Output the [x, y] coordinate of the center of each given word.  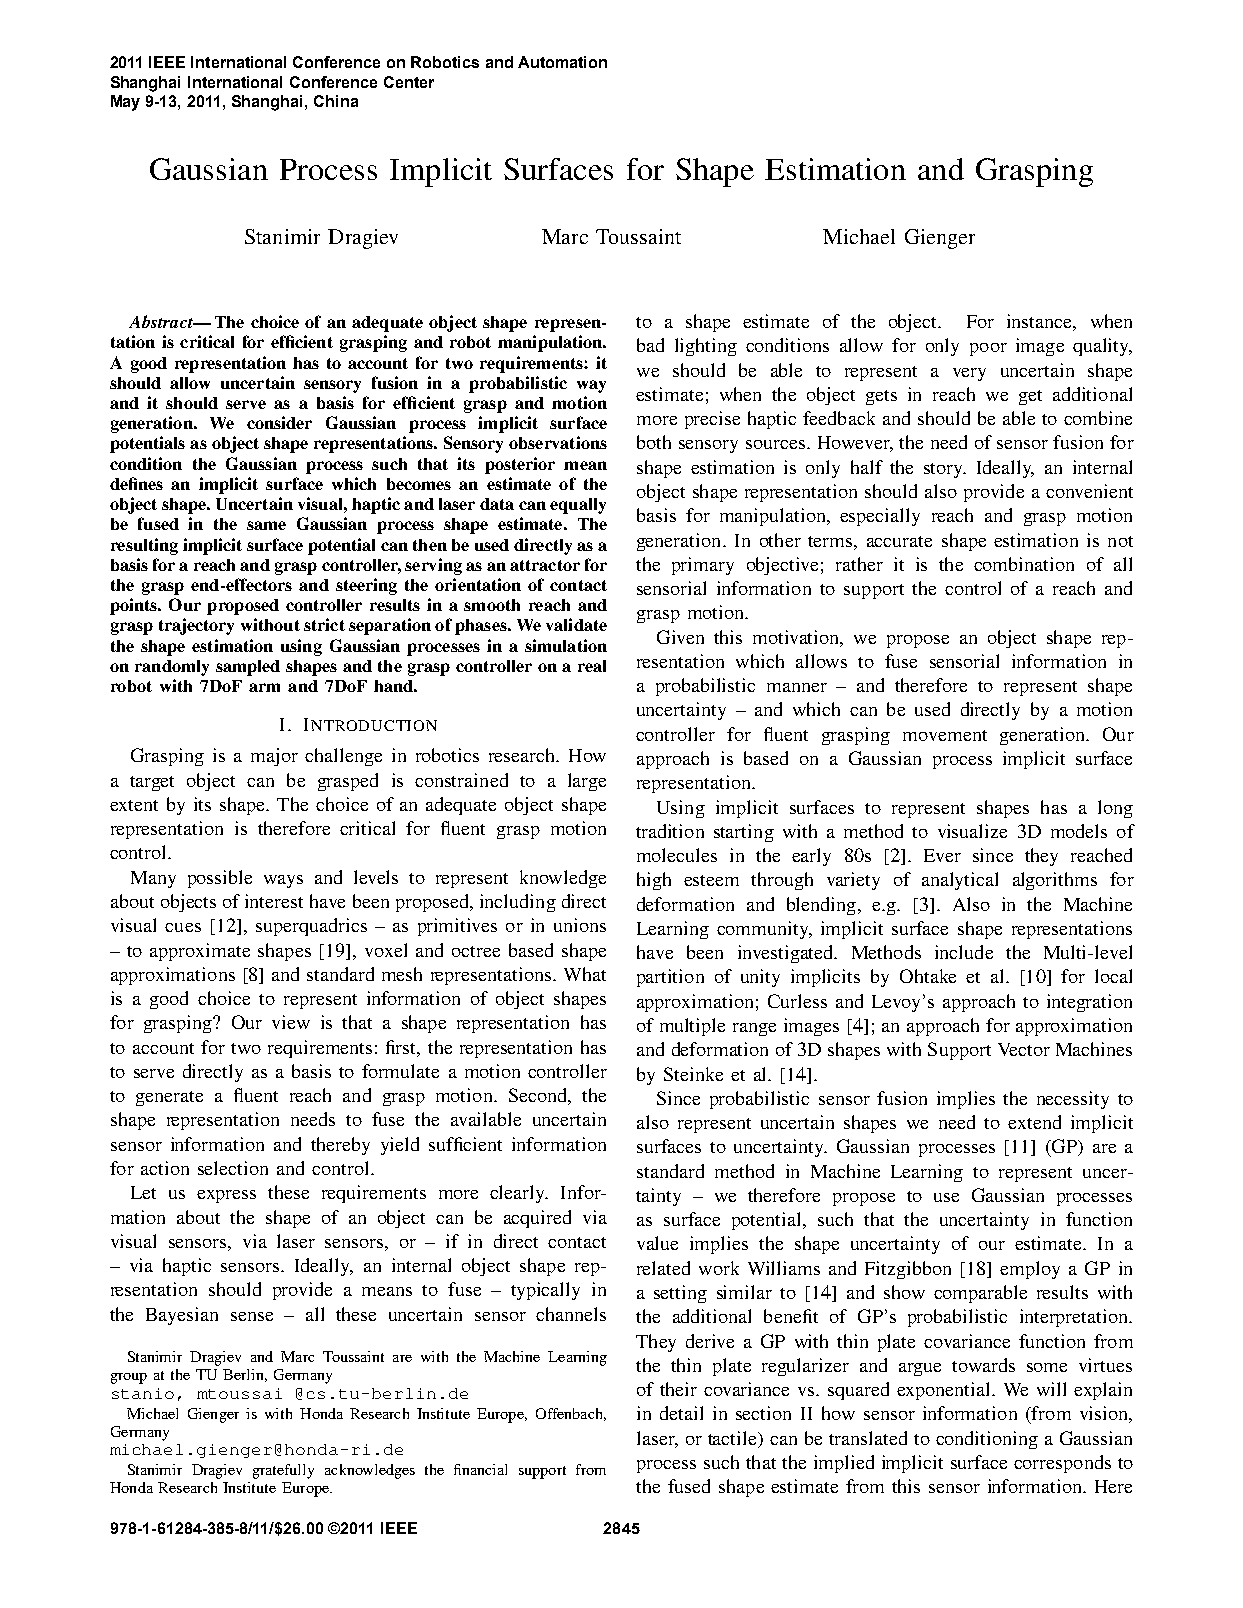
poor [988, 349]
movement [945, 735]
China [336, 101]
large [587, 782]
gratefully [283, 1471]
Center [409, 82]
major [274, 757]
